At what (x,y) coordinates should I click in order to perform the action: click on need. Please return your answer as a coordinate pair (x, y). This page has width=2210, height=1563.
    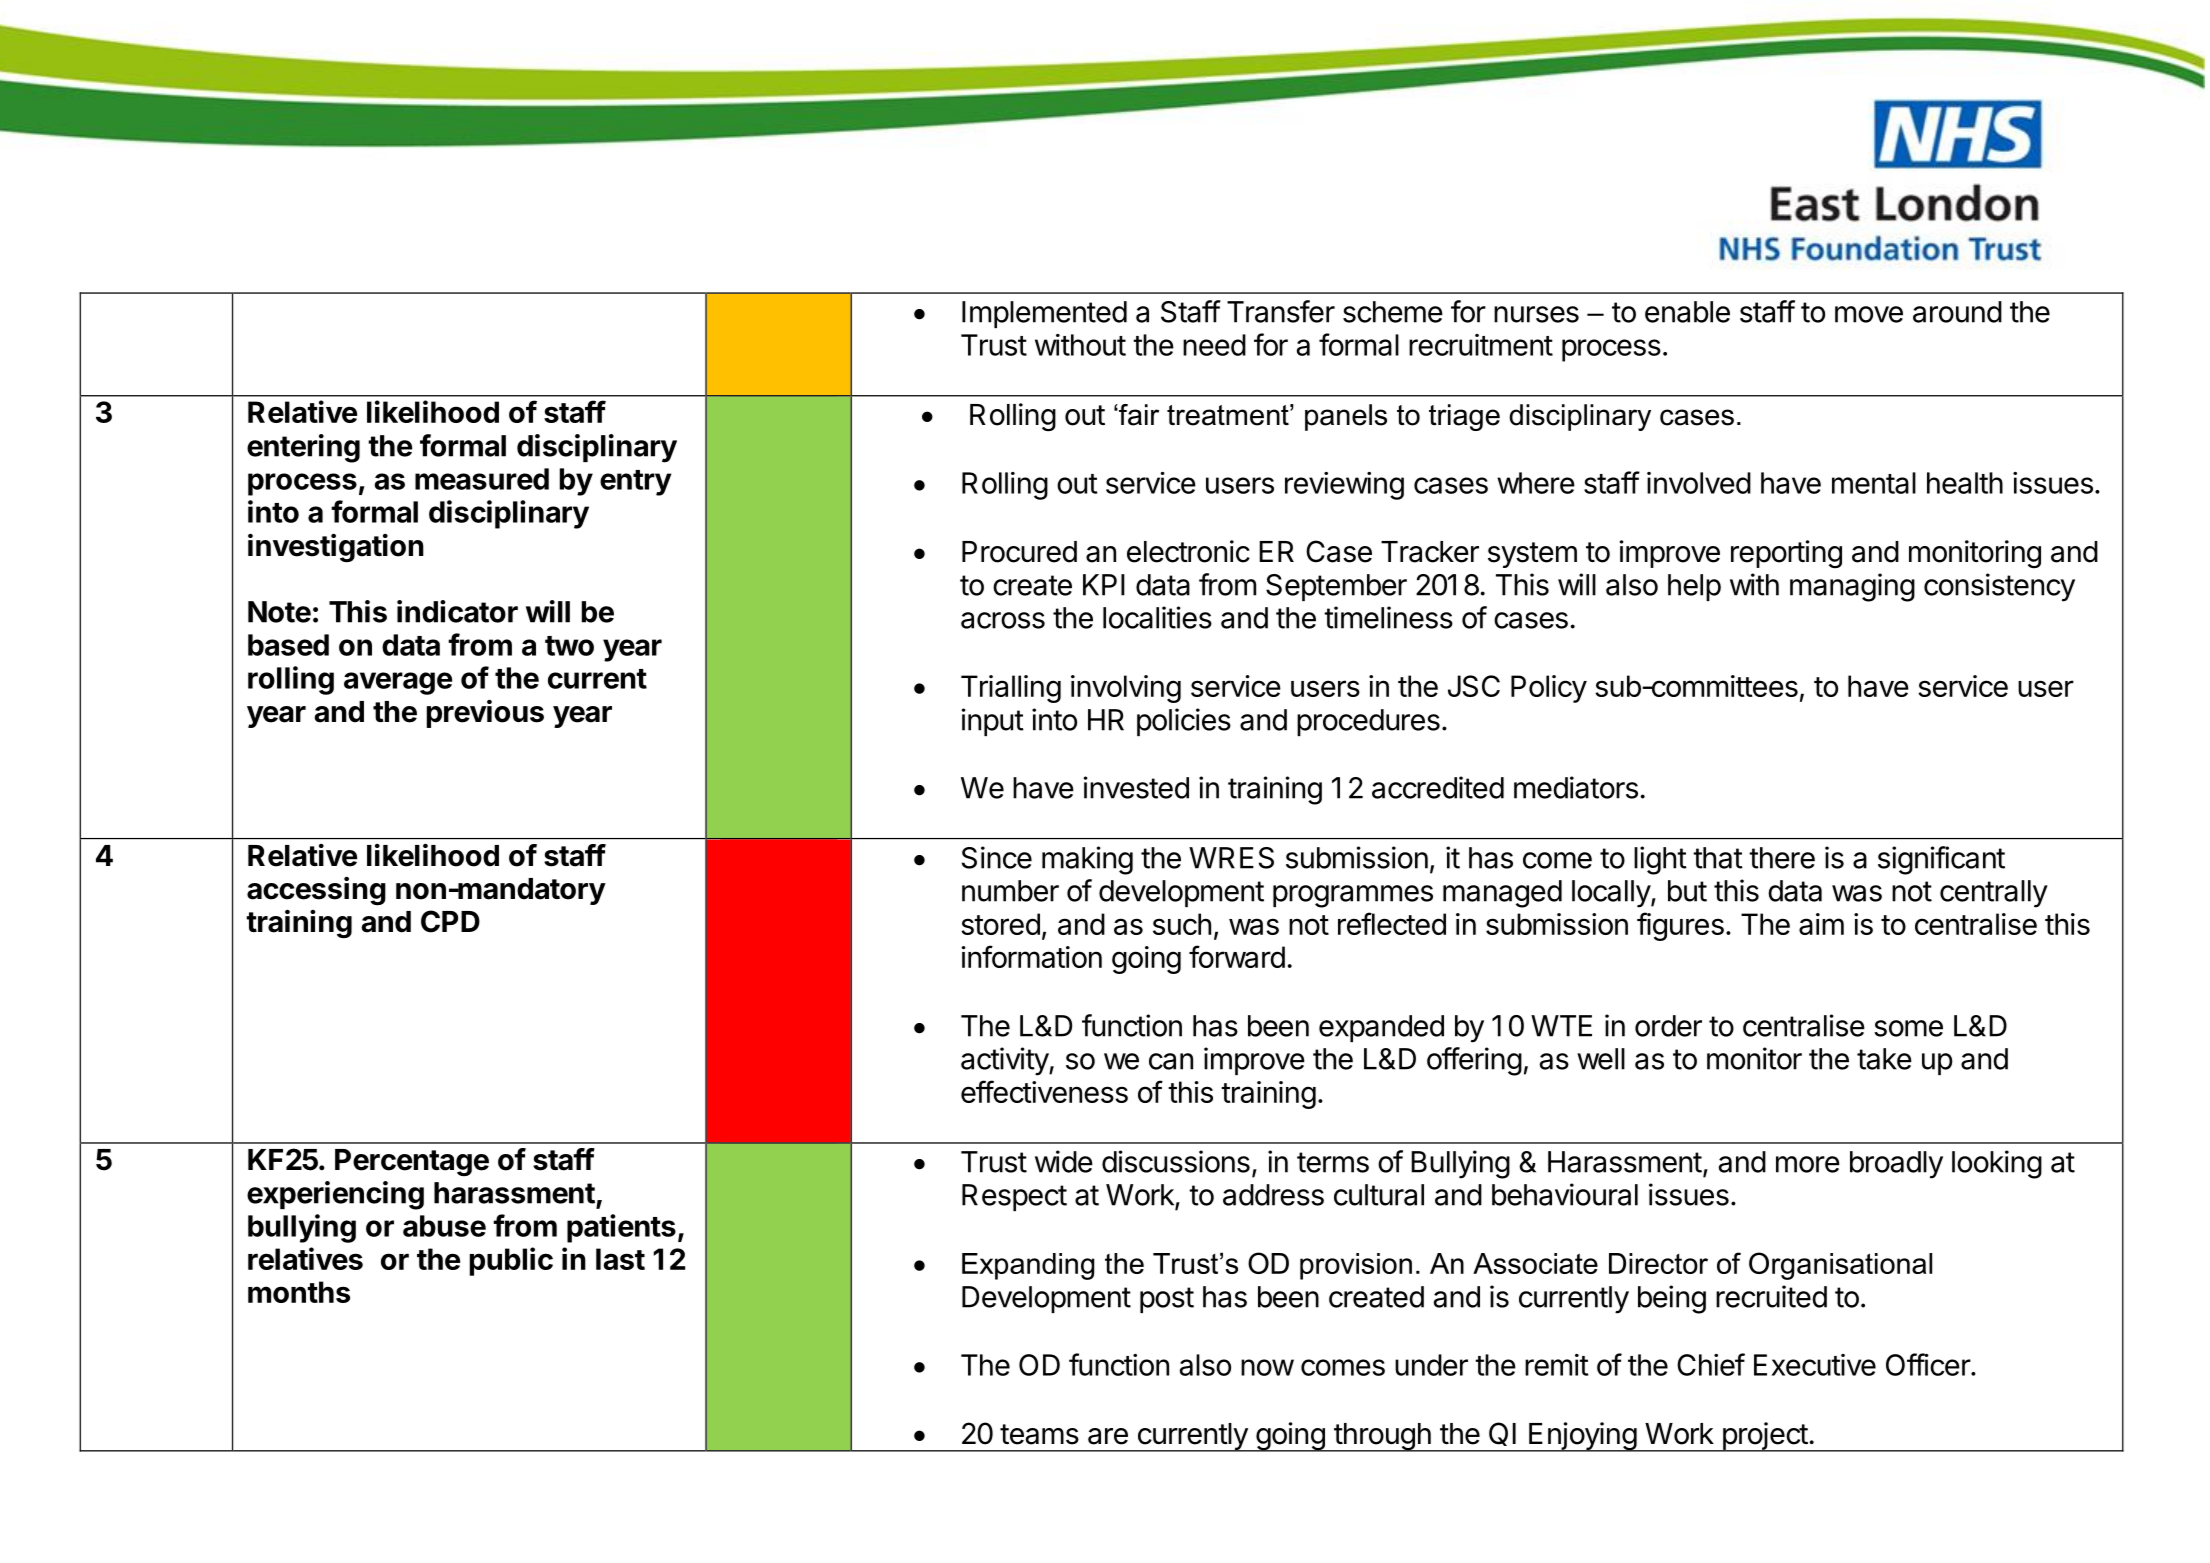
    Looking at the image, I should click on (1214, 345).
